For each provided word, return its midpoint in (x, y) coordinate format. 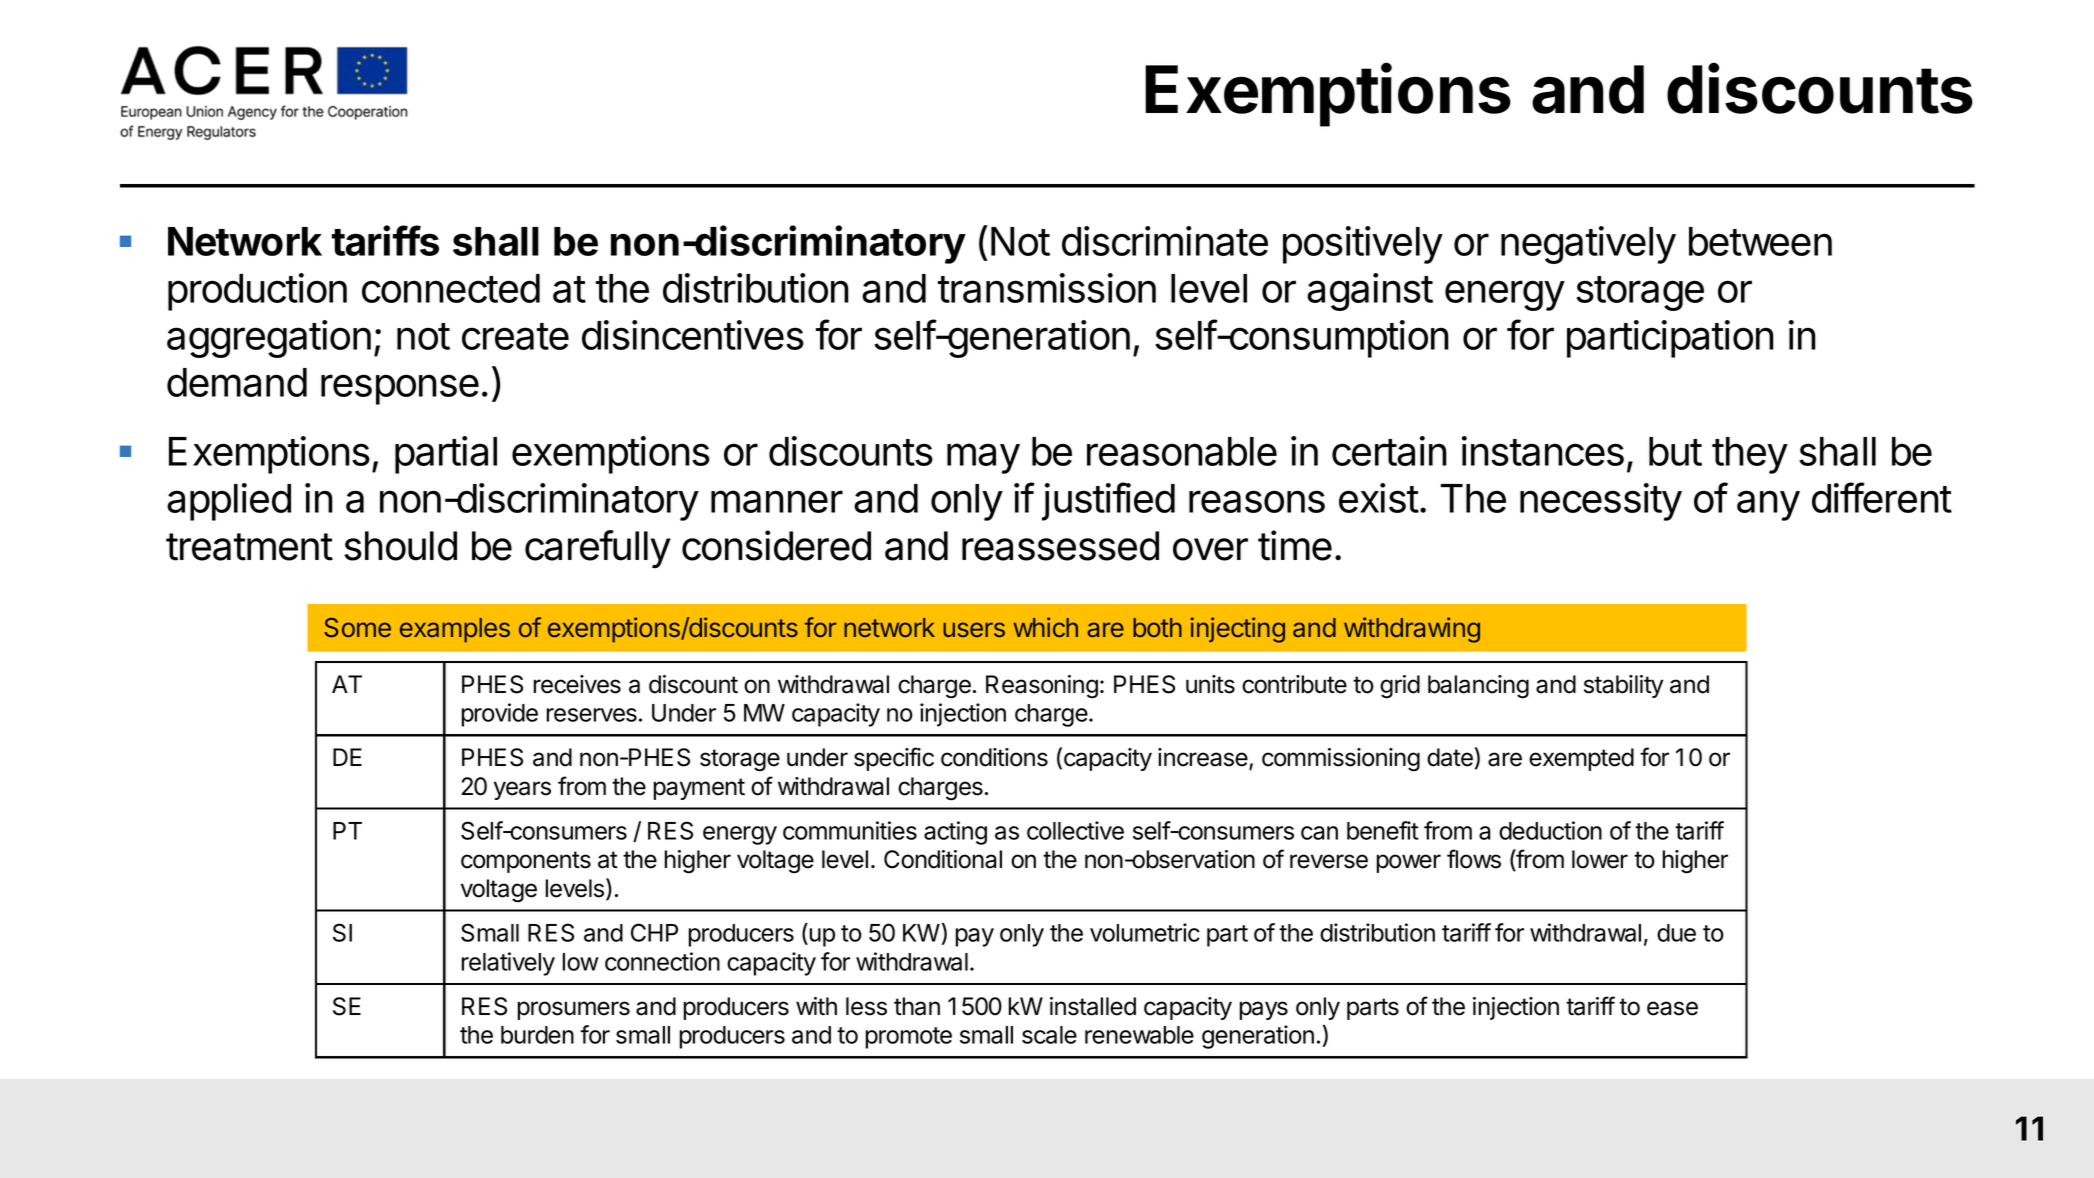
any (1768, 505)
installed (1093, 1006)
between (1760, 241)
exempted (1581, 759)
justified (1108, 501)
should (400, 546)
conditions (994, 757)
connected (451, 288)
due (1676, 933)
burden (537, 1035)
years (522, 790)
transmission (1047, 288)
